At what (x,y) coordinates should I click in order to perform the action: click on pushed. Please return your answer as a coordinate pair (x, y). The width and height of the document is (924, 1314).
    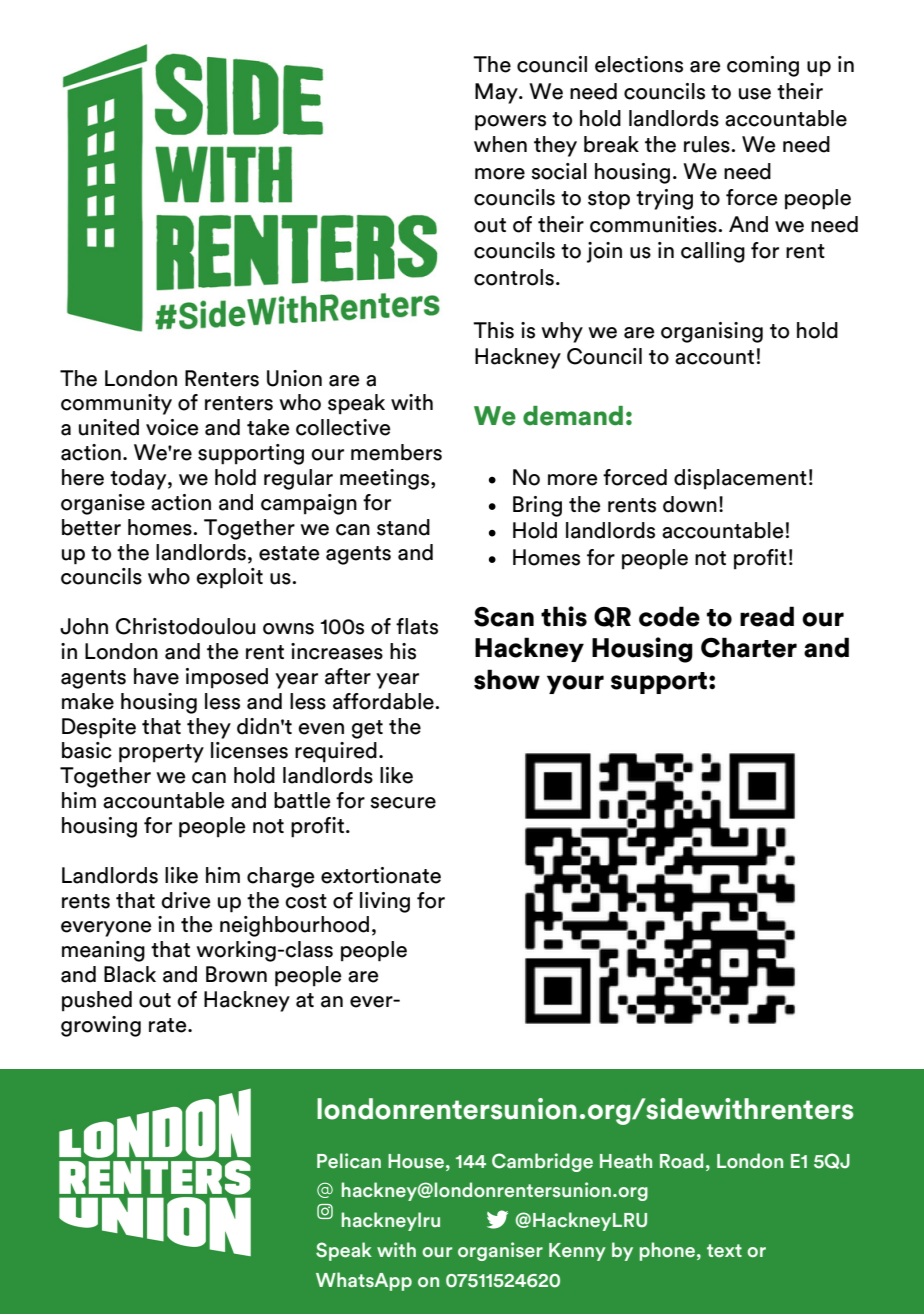
    Looking at the image, I should click on (97, 1001).
